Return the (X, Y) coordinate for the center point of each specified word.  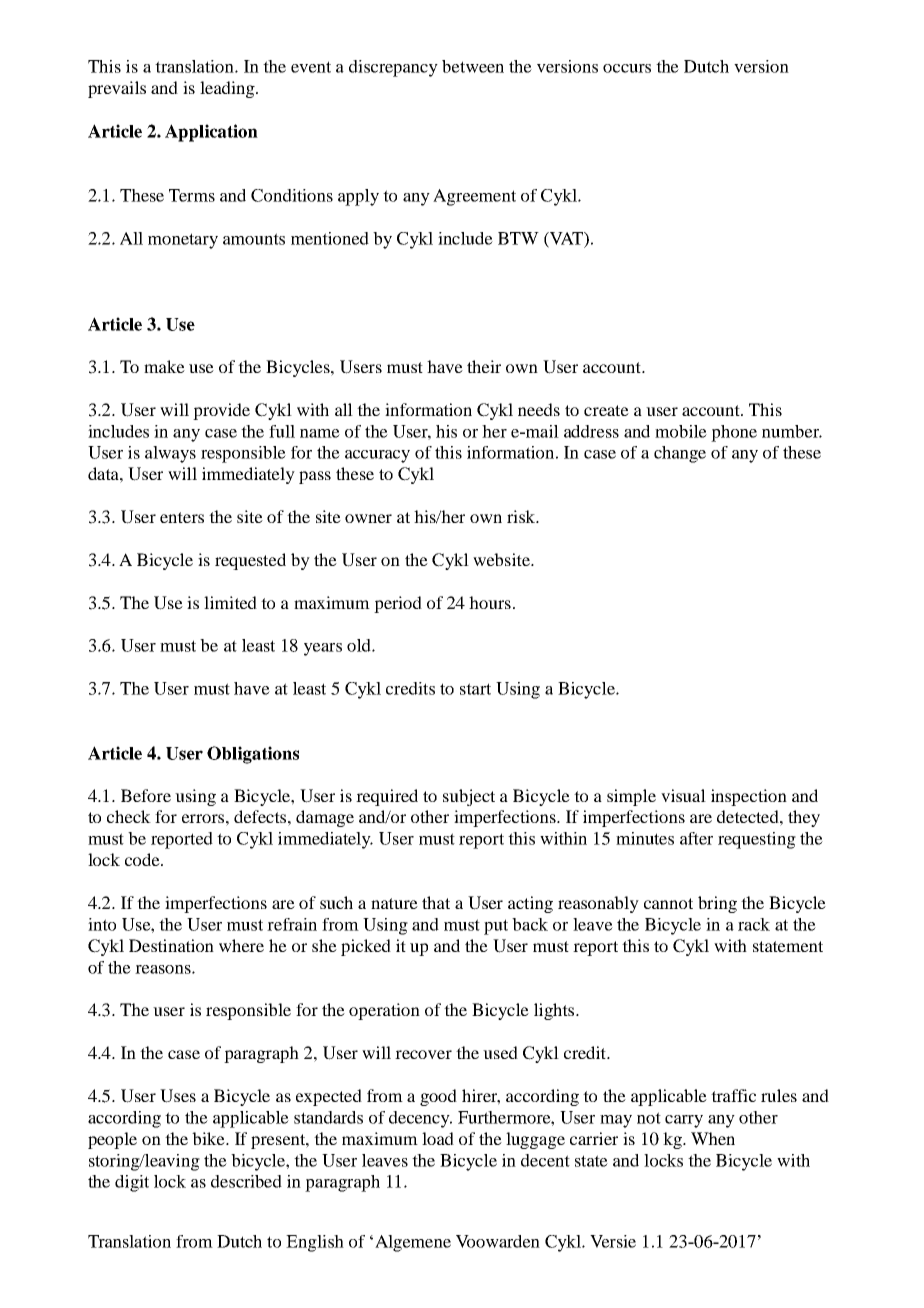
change (680, 454)
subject (469, 797)
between (473, 66)
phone (734, 433)
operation (384, 1011)
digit (132, 1183)
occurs (627, 68)
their (484, 366)
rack (754, 924)
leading (228, 89)
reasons (164, 969)
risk (522, 516)
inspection (749, 797)
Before (146, 795)
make (164, 366)
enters (182, 517)
